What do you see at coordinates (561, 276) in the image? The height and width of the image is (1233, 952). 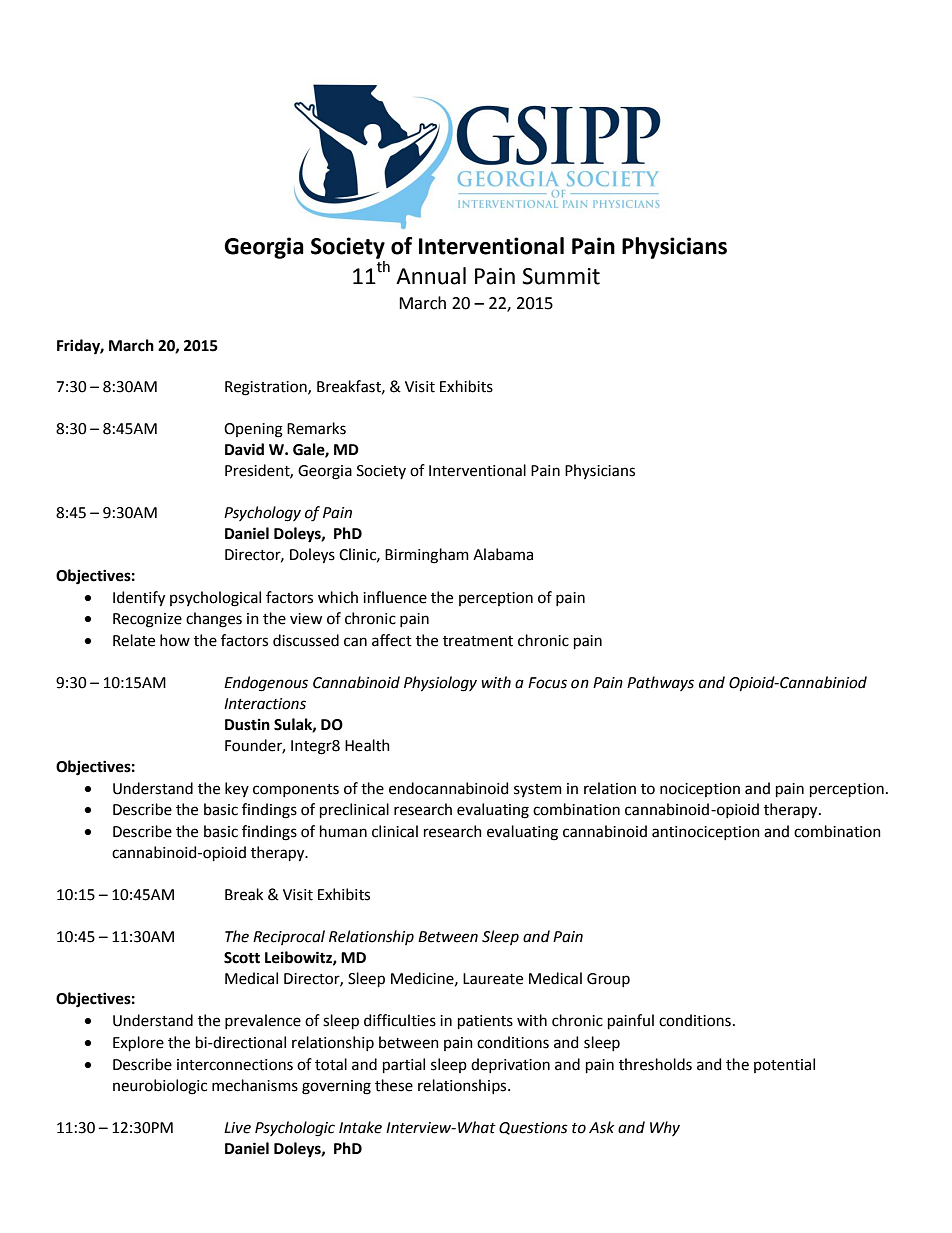 I see `Summit` at bounding box center [561, 276].
